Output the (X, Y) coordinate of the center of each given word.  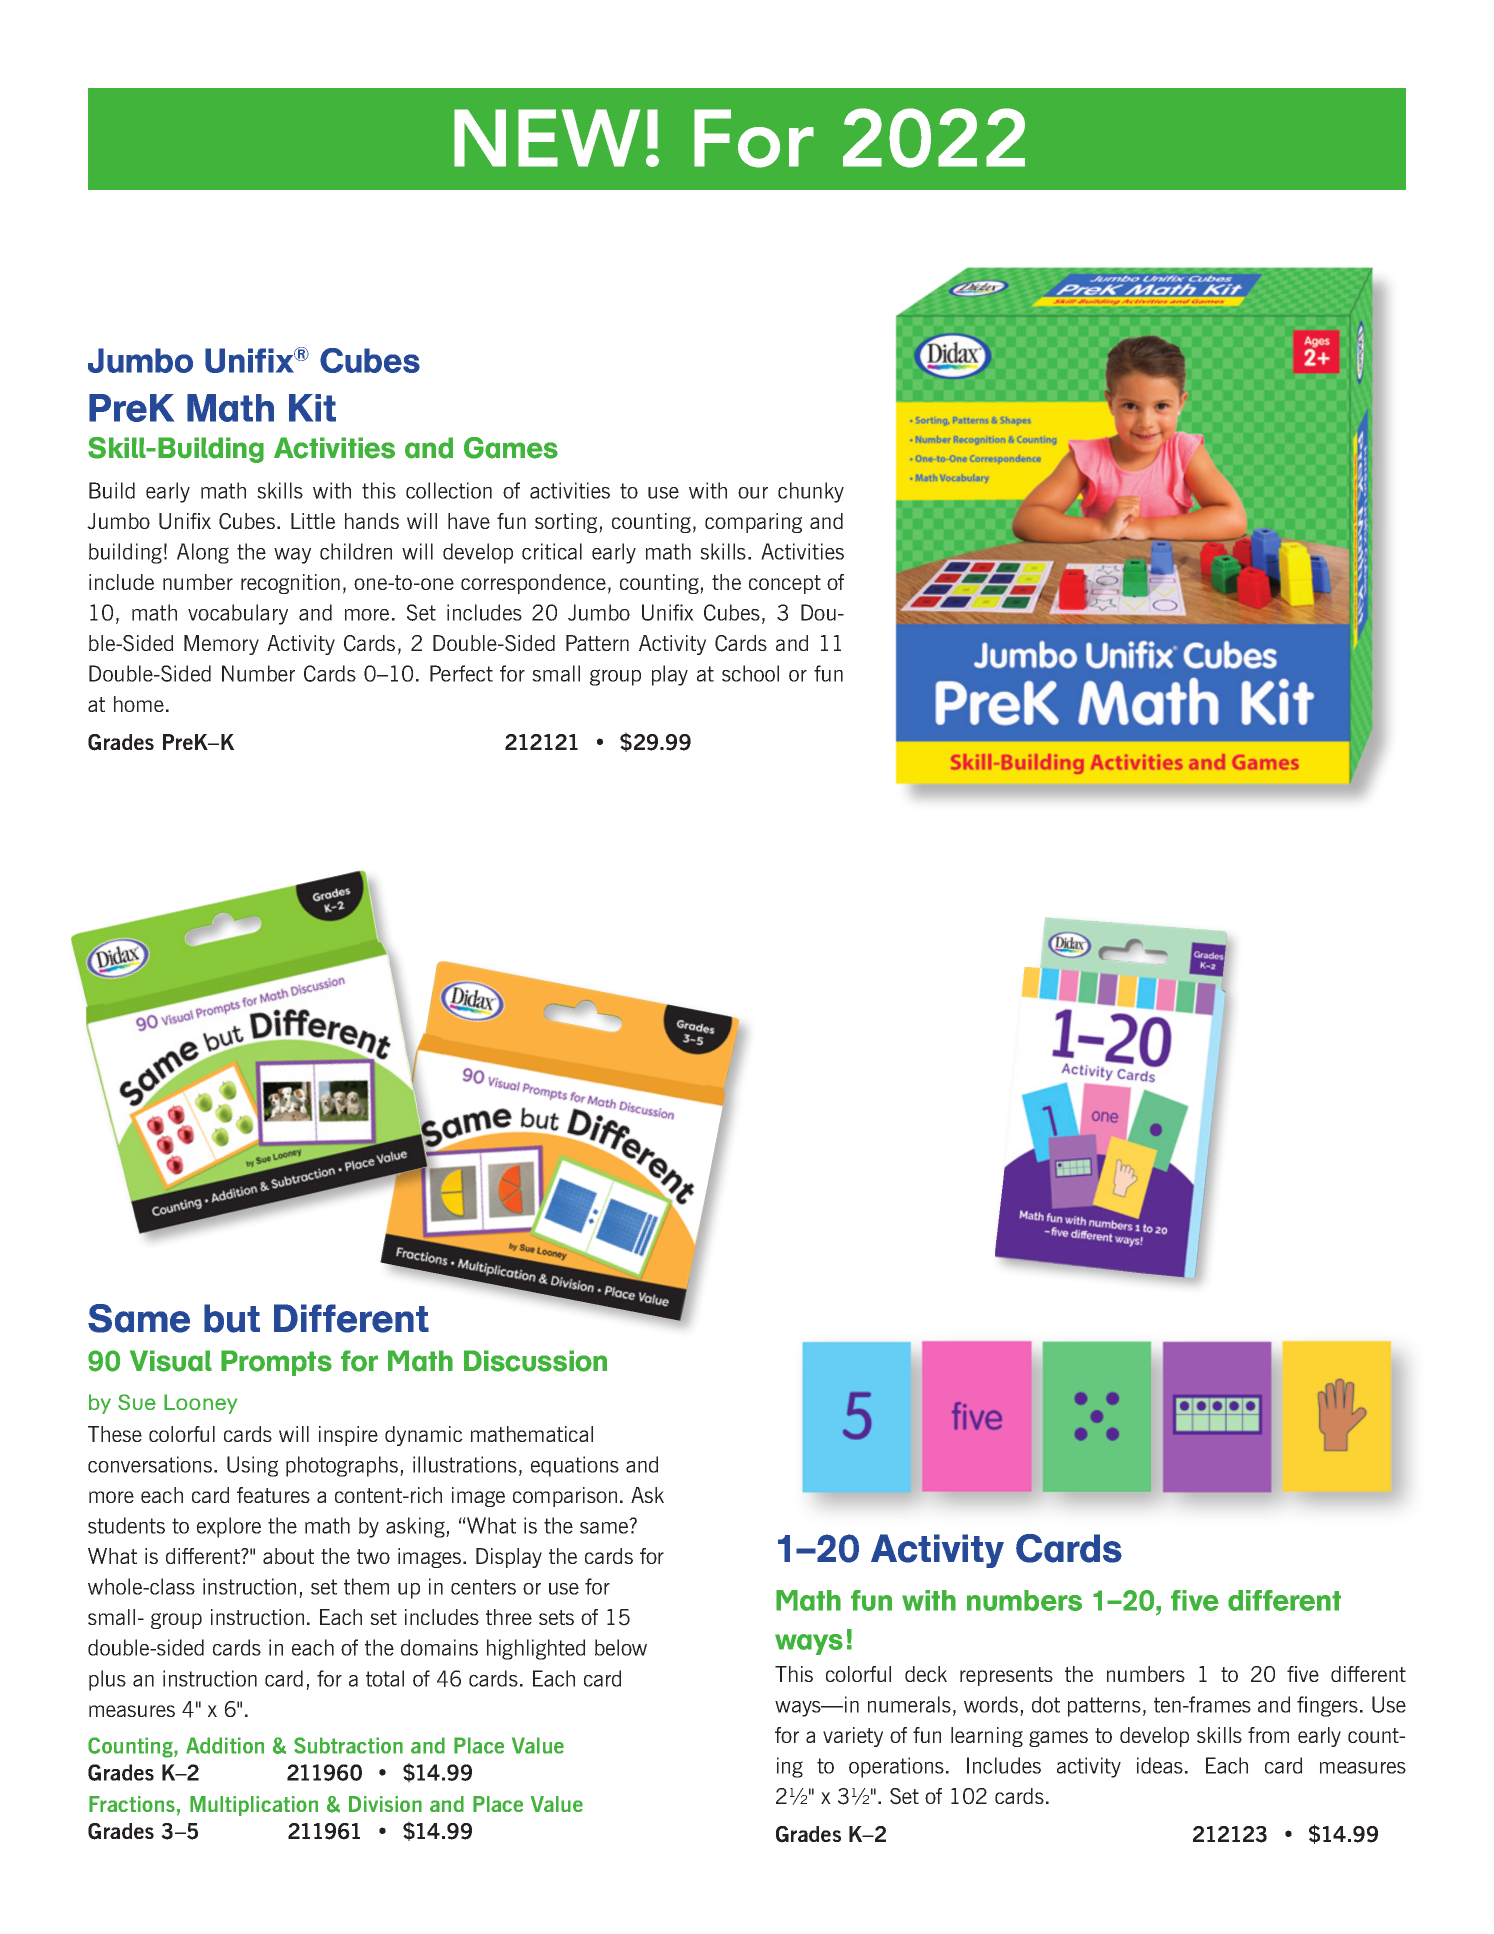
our (753, 493)
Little (313, 521)
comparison (565, 1497)
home (139, 704)
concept (785, 584)
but (232, 1318)
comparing (753, 523)
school (750, 673)
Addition (225, 1745)
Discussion (535, 1361)
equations (575, 1466)
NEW (547, 138)
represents (1006, 1676)
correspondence (533, 584)
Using (252, 1466)
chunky (811, 492)
